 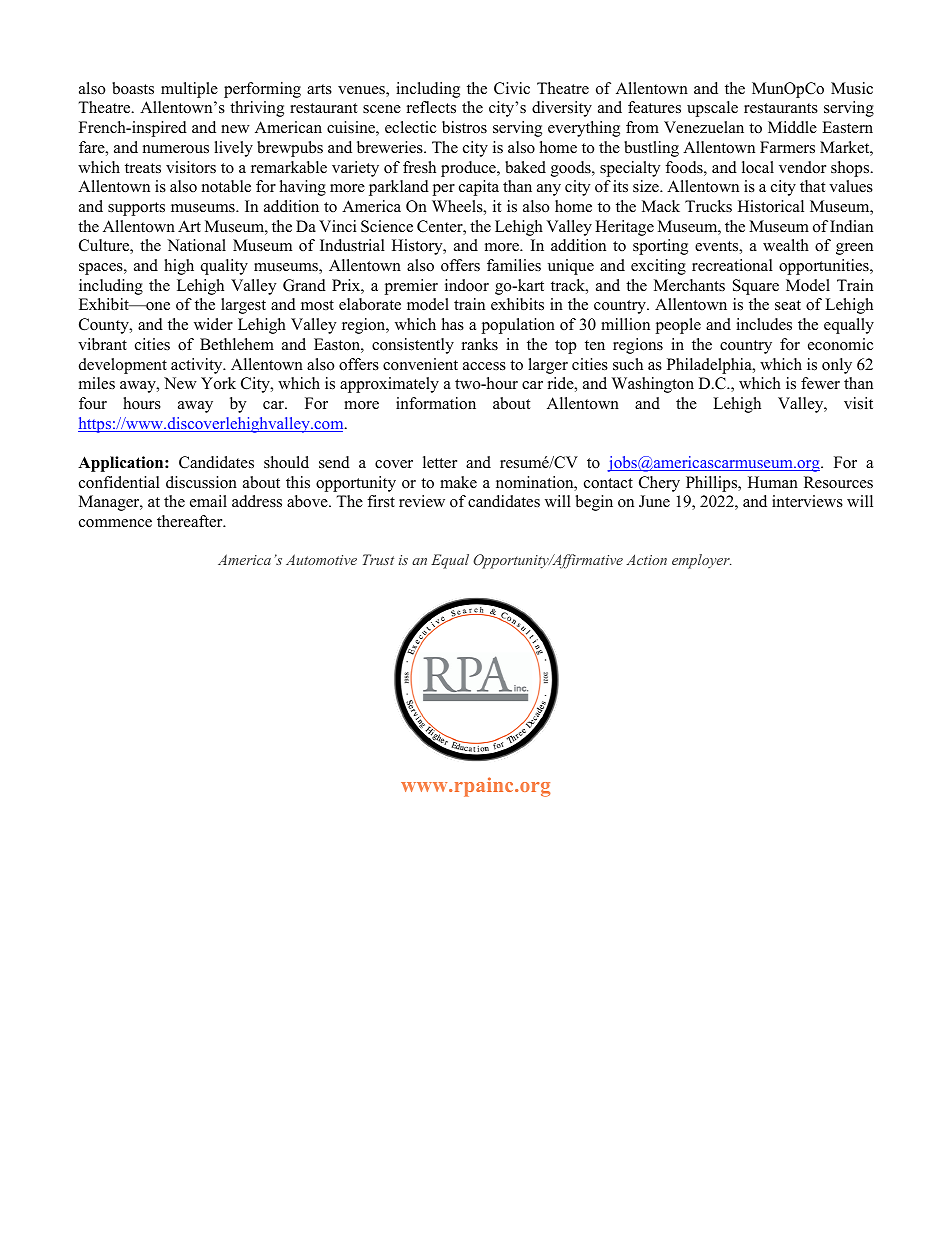 What do you see at coordinates (771, 206) in the screenshot?
I see `Historical` at bounding box center [771, 206].
